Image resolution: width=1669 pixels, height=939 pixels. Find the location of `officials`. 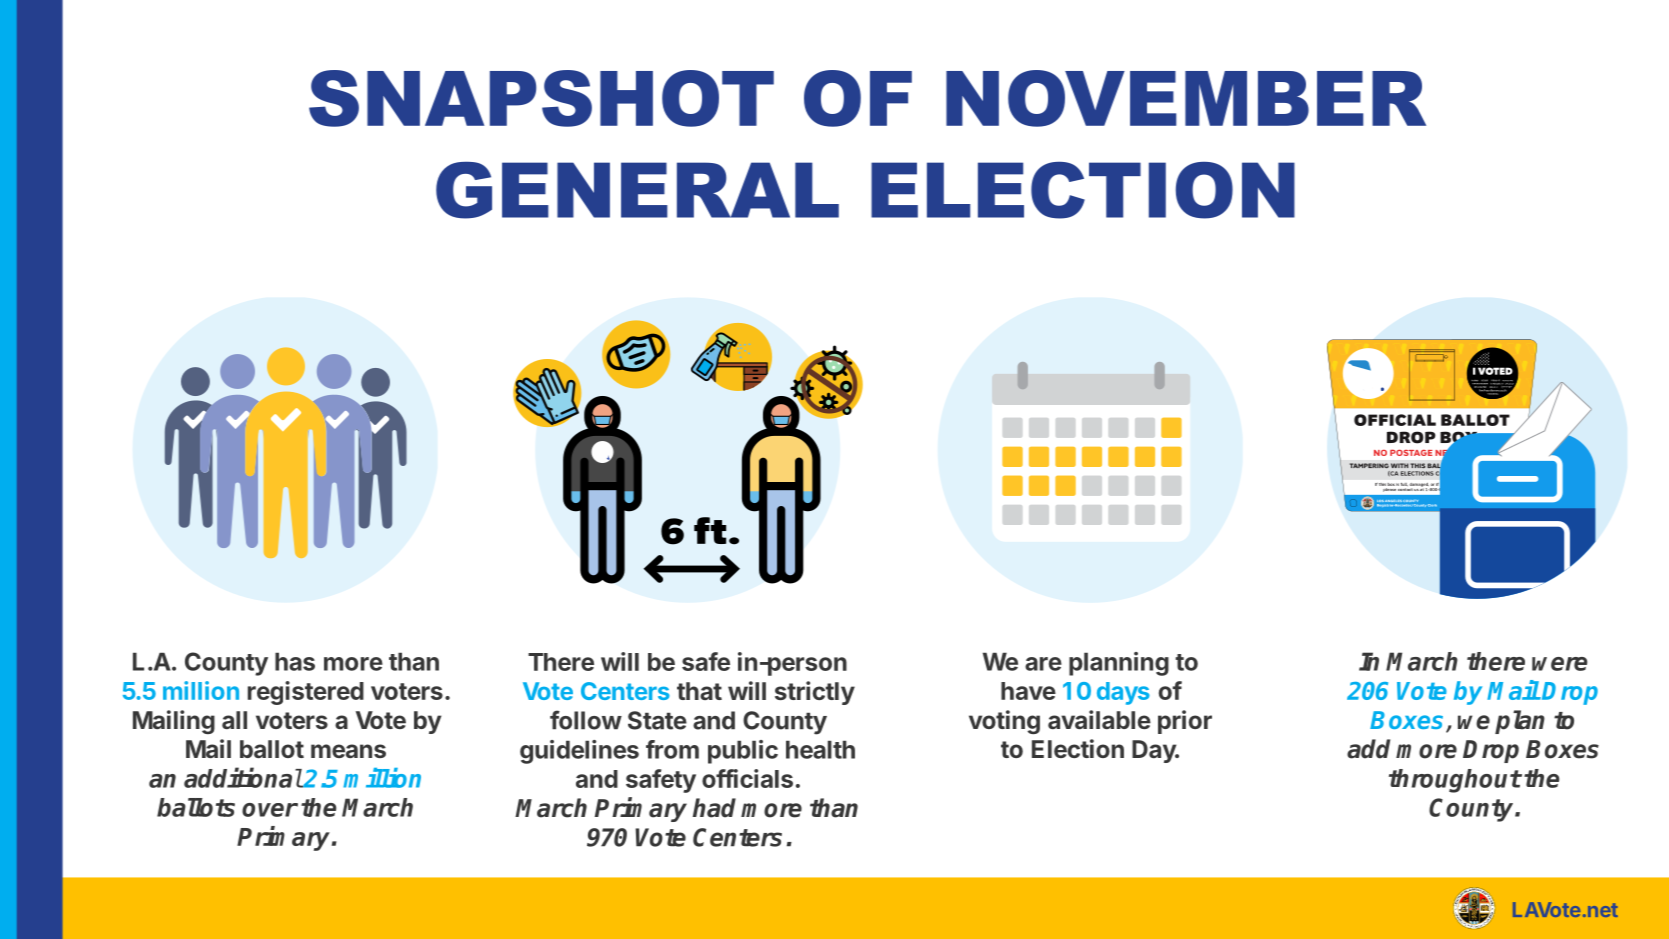

officials is located at coordinates (747, 778).
